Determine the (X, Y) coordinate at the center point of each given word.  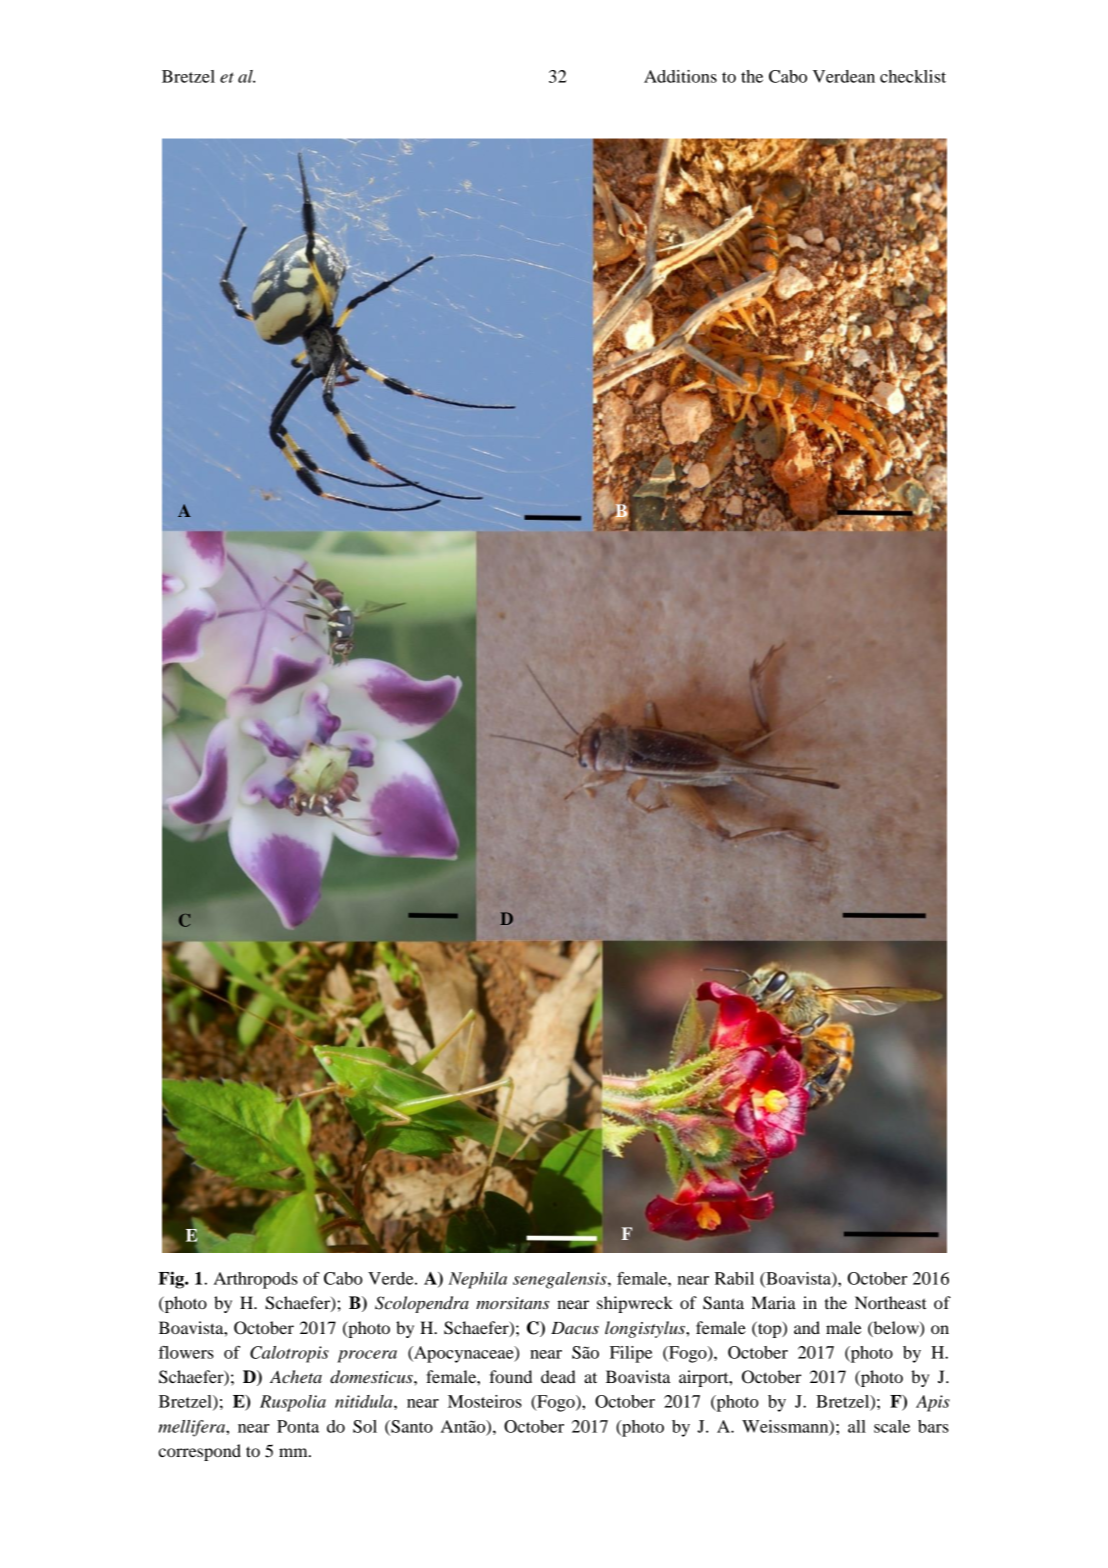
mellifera (192, 1428)
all (857, 1426)
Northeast (890, 1302)
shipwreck (635, 1304)
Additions (680, 76)
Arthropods (256, 1280)
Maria (773, 1302)
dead (558, 1376)
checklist (913, 76)
